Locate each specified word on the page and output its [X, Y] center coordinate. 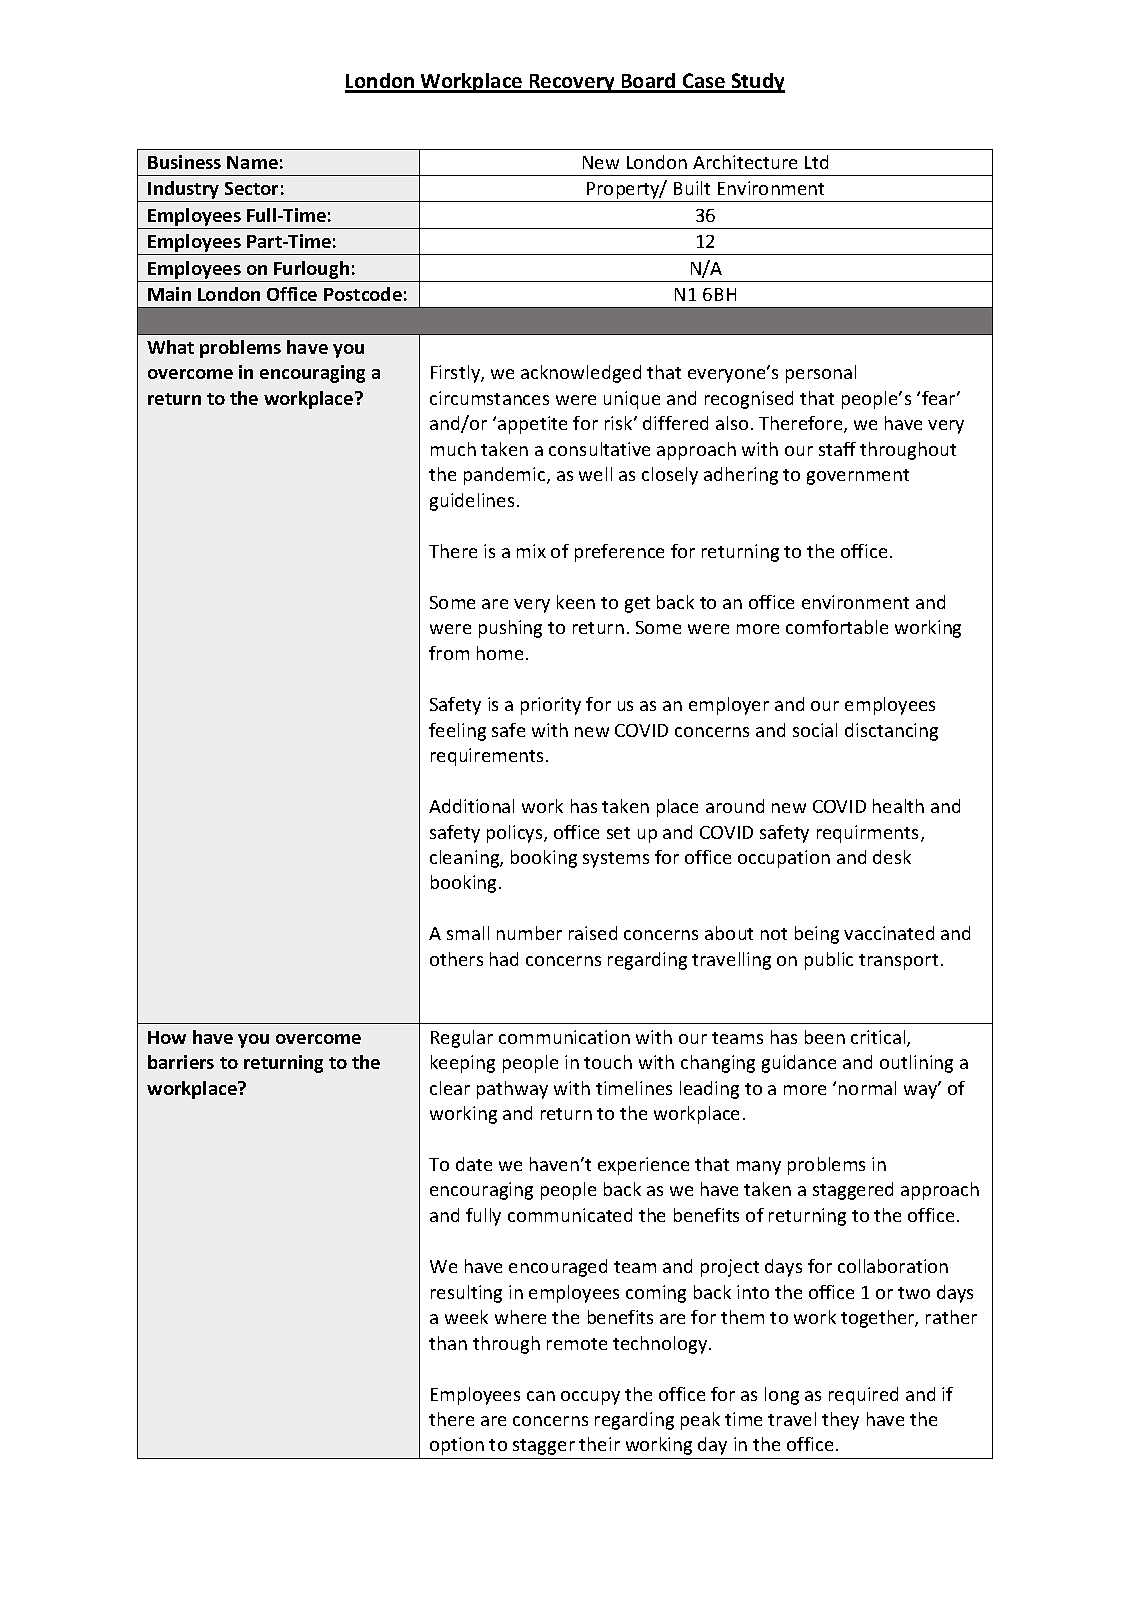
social [815, 730]
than [448, 1343]
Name [252, 162]
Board [648, 82]
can [541, 1396]
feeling [457, 732]
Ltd [816, 162]
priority [551, 706]
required [863, 1396]
